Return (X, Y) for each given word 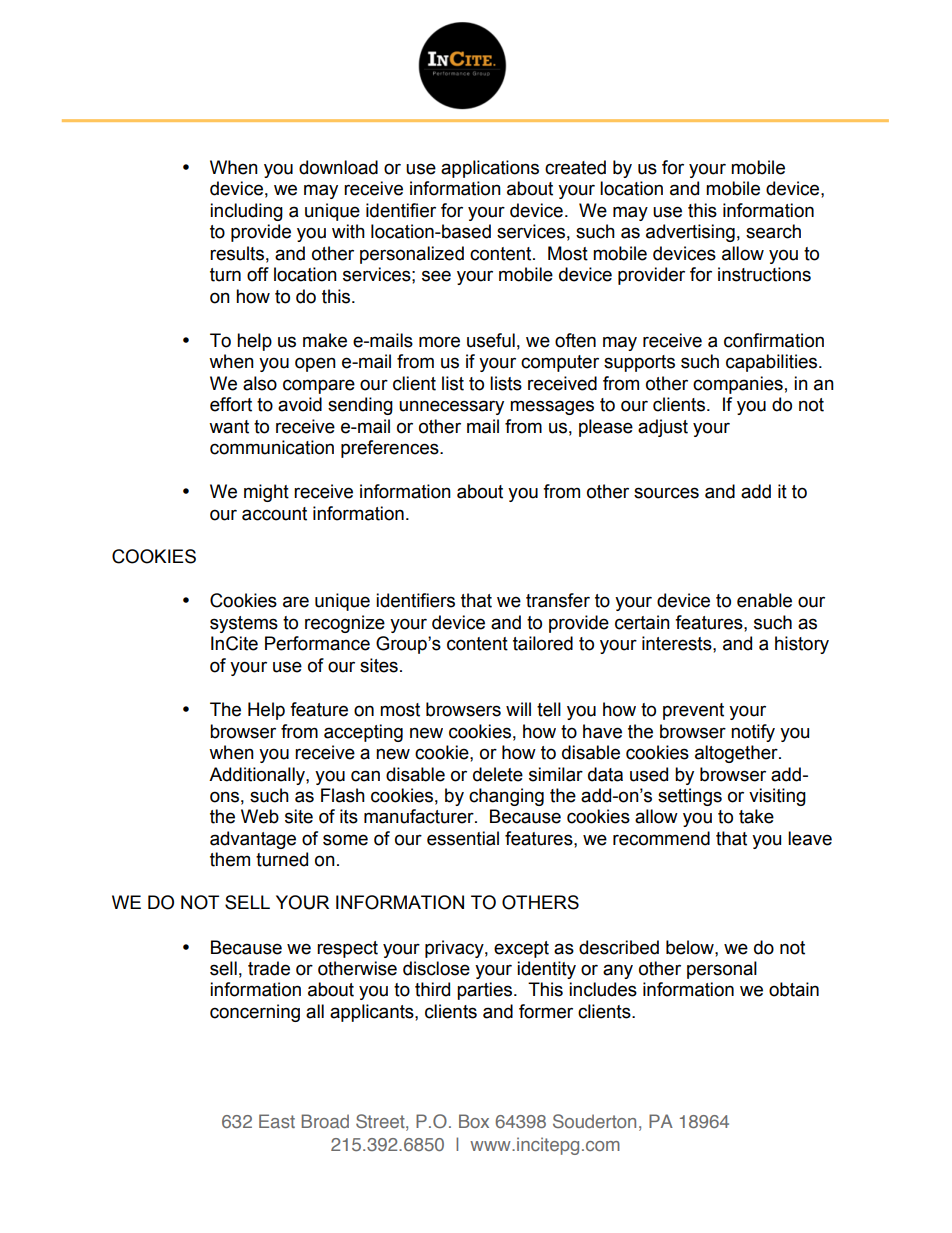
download (338, 167)
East (277, 1121)
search (773, 231)
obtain (794, 989)
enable (764, 600)
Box (474, 1121)
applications (490, 169)
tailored (543, 643)
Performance (317, 643)
